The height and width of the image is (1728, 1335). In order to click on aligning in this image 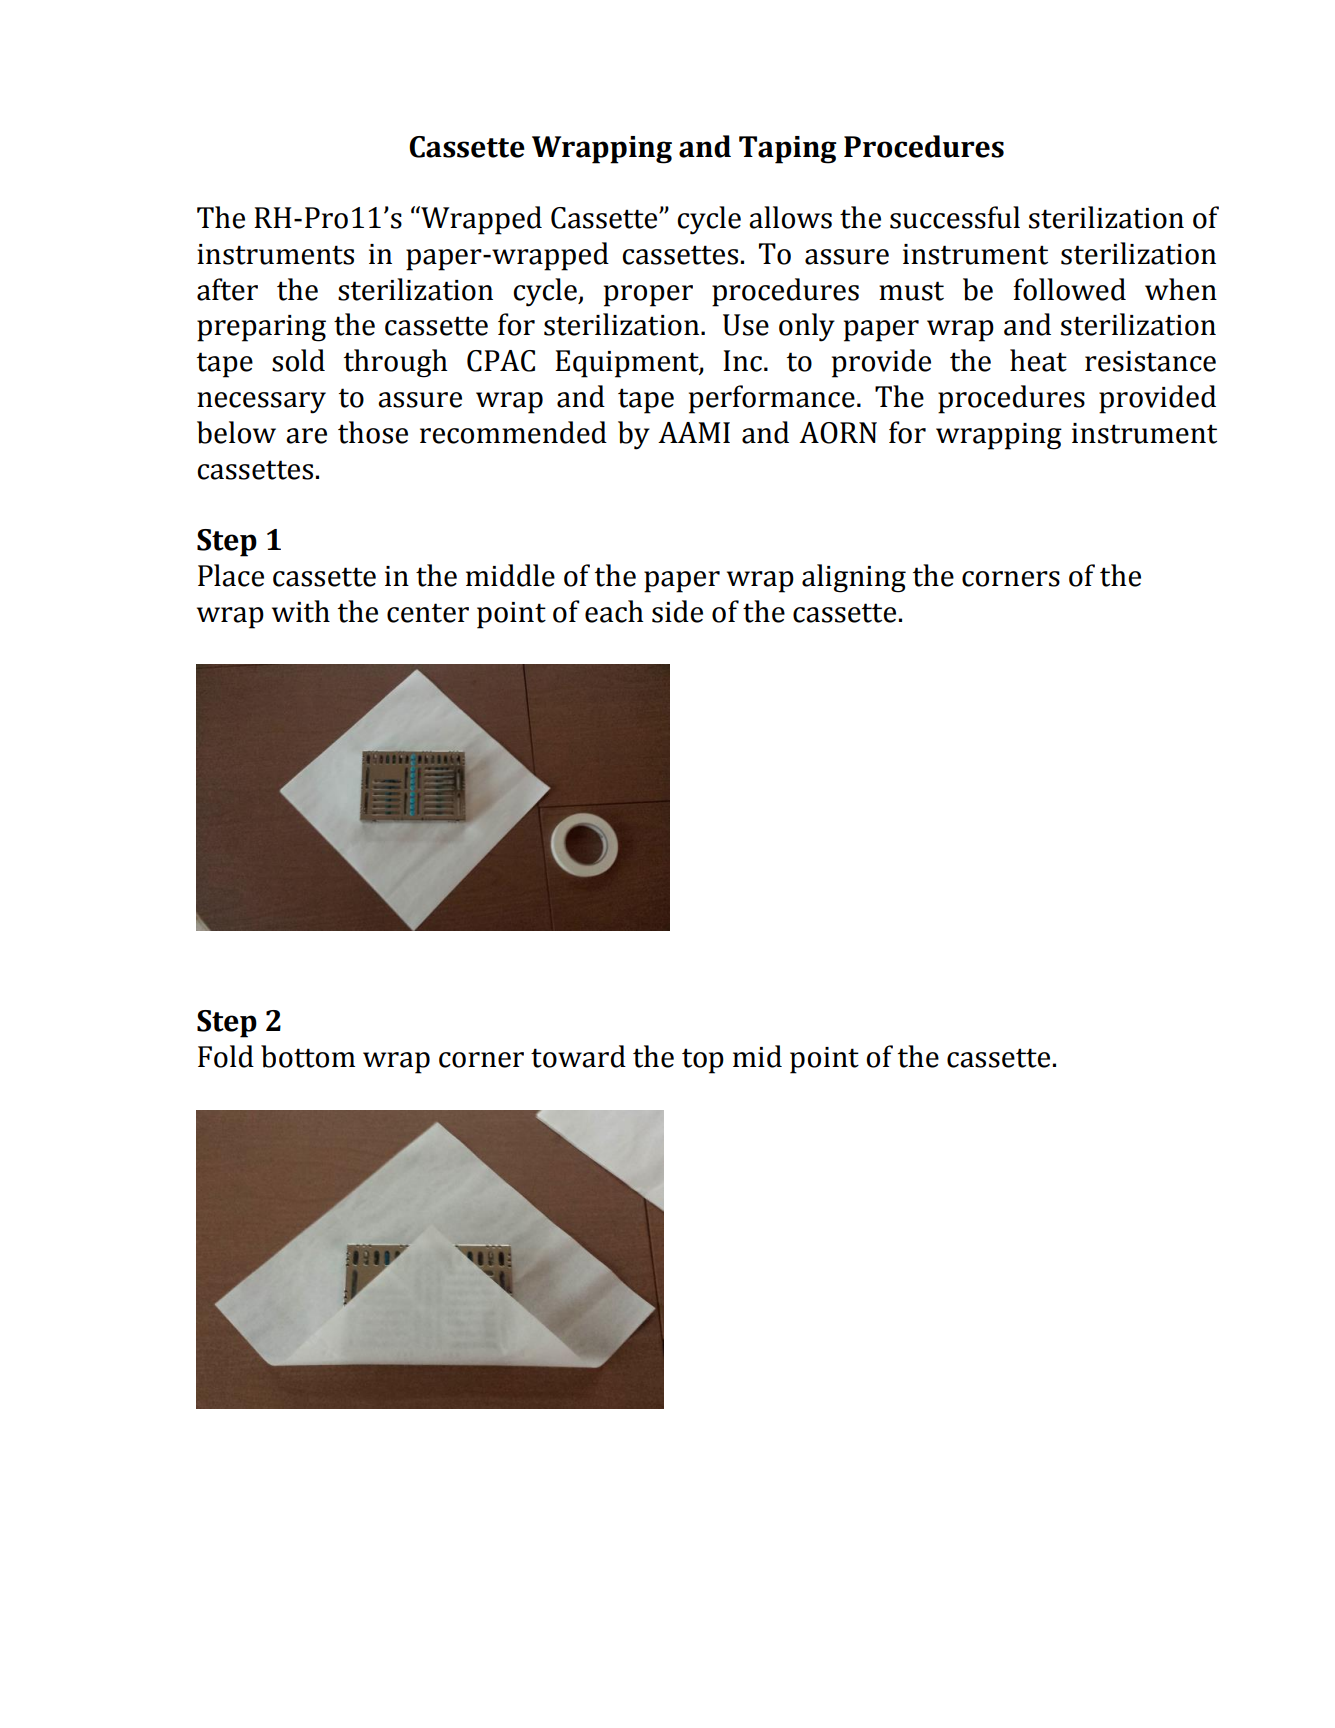, I will do `click(854, 578)`.
